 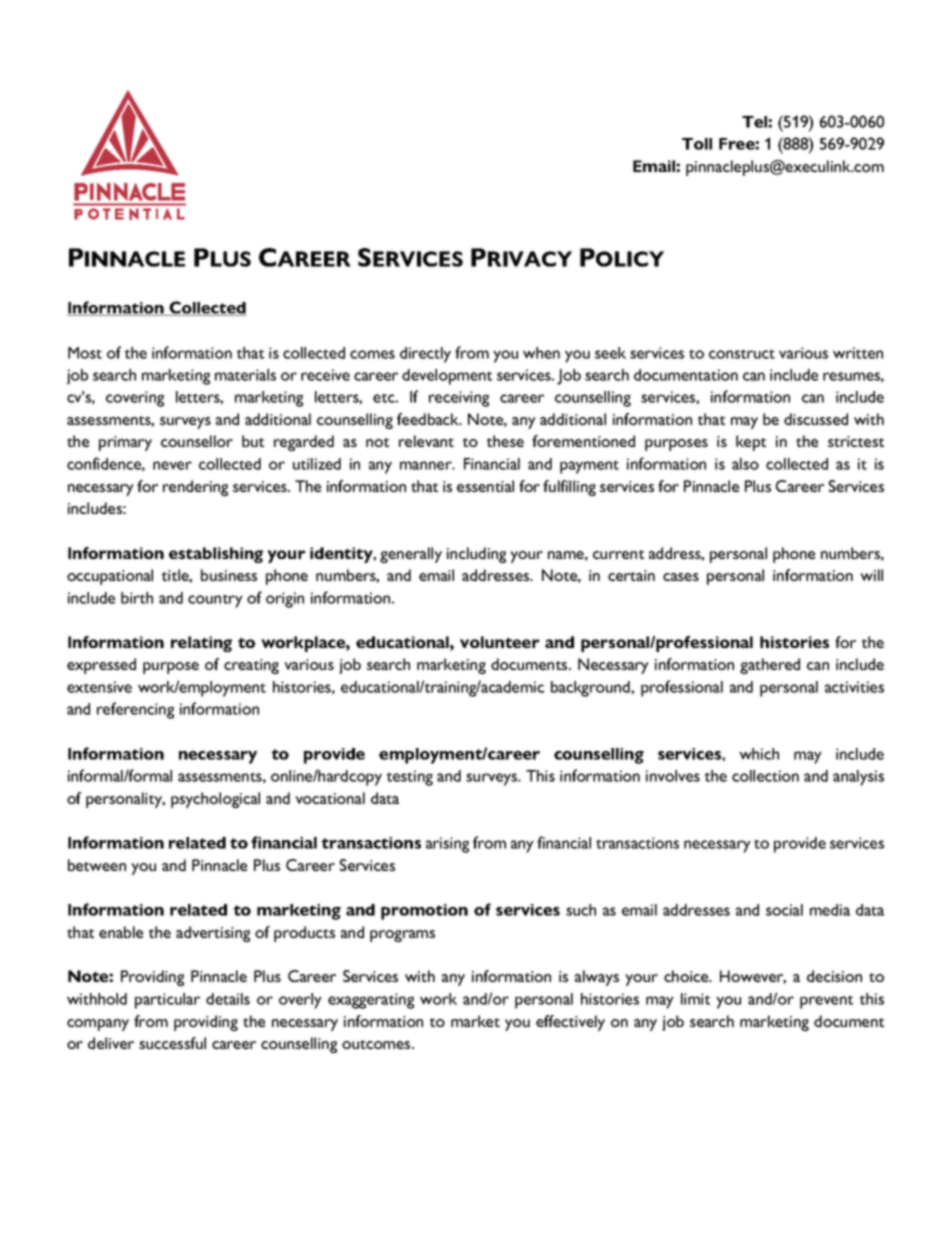 What do you see at coordinates (85, 353) in the page?
I see `Most` at bounding box center [85, 353].
